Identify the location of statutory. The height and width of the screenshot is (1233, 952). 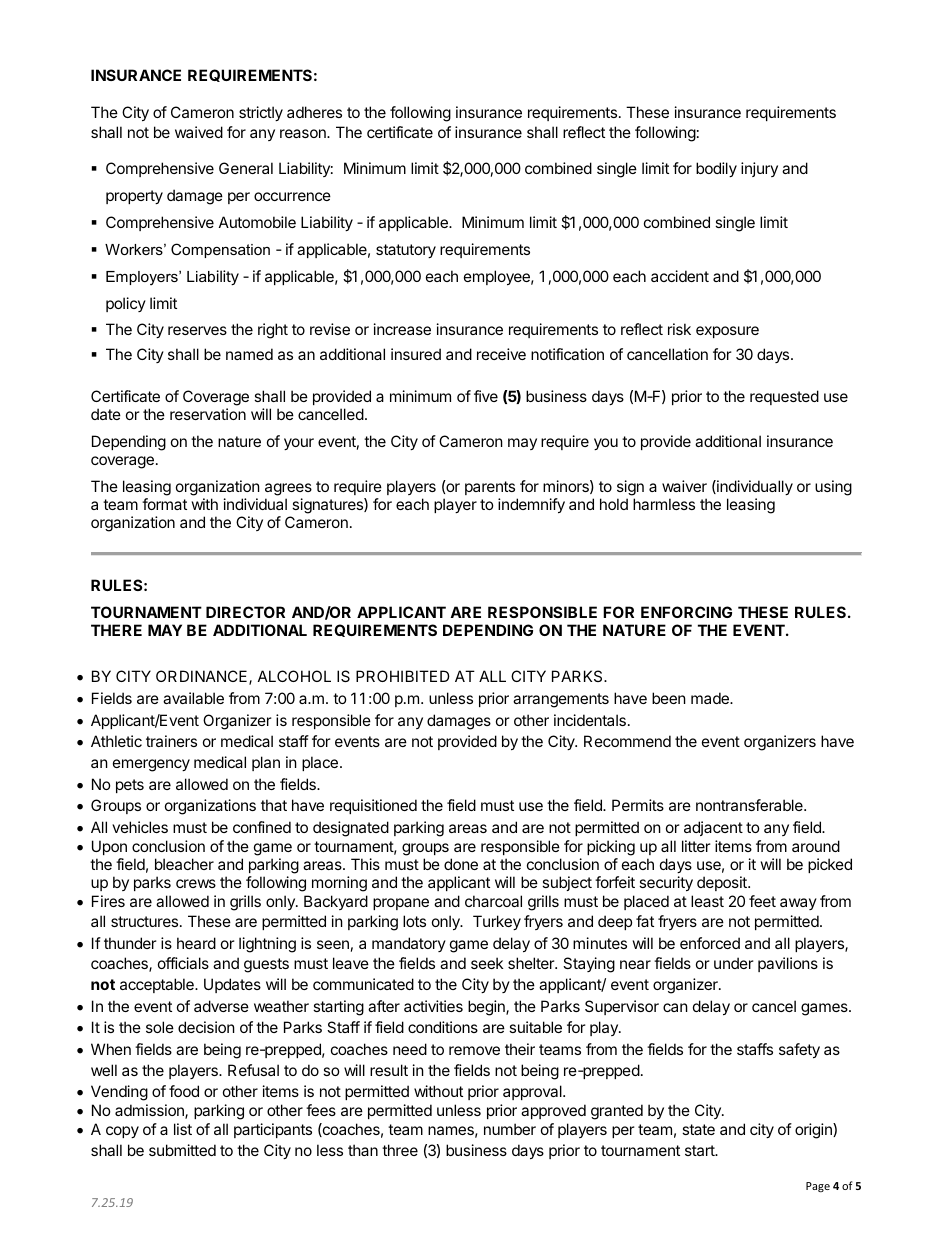
(406, 251).
